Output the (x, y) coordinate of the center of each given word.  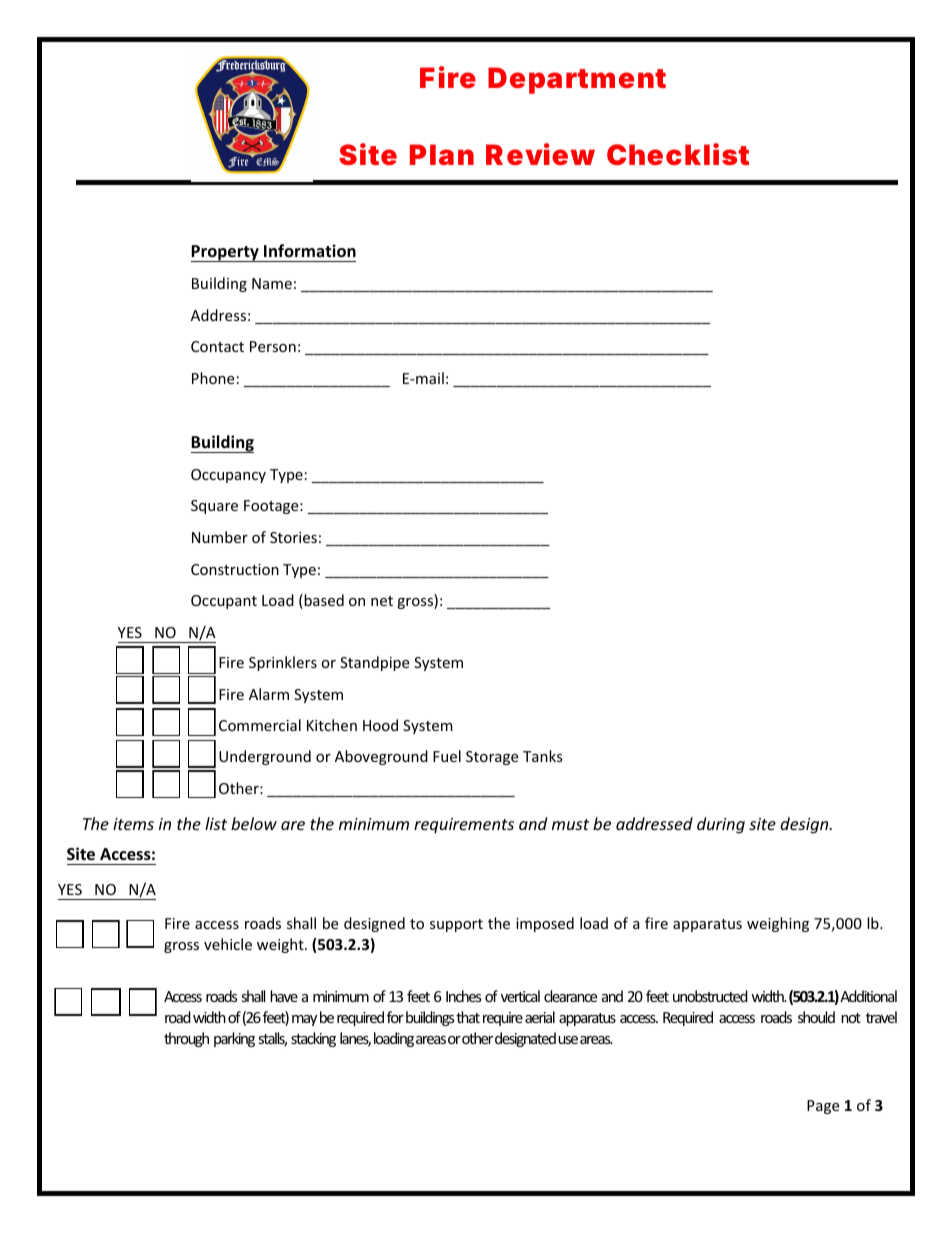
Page (823, 1107)
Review (540, 154)
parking (234, 1039)
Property (226, 253)
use (568, 1040)
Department (577, 80)
